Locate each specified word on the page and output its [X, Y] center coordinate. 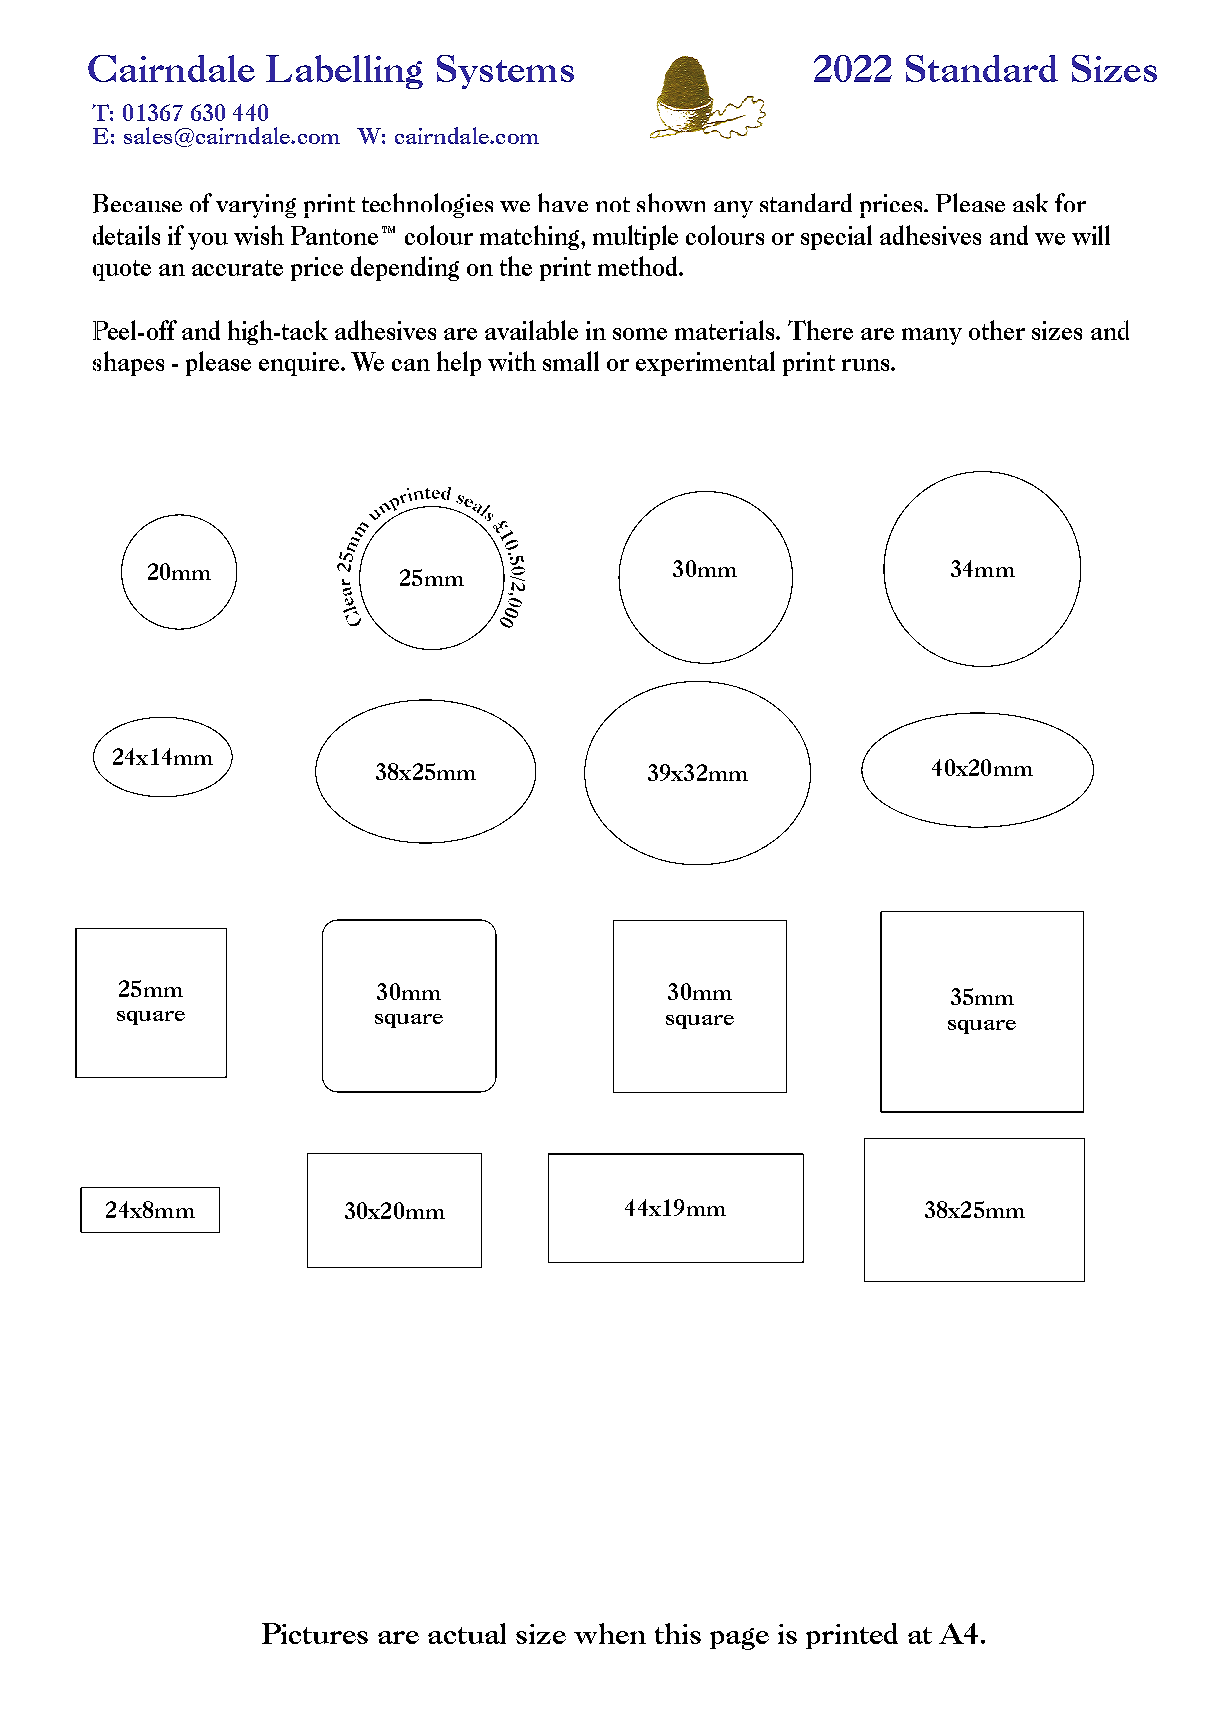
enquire [300, 364]
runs [867, 365]
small [571, 361]
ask [1030, 202]
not [613, 204]
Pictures [315, 1633]
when [610, 1633]
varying [256, 206]
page [739, 1639]
